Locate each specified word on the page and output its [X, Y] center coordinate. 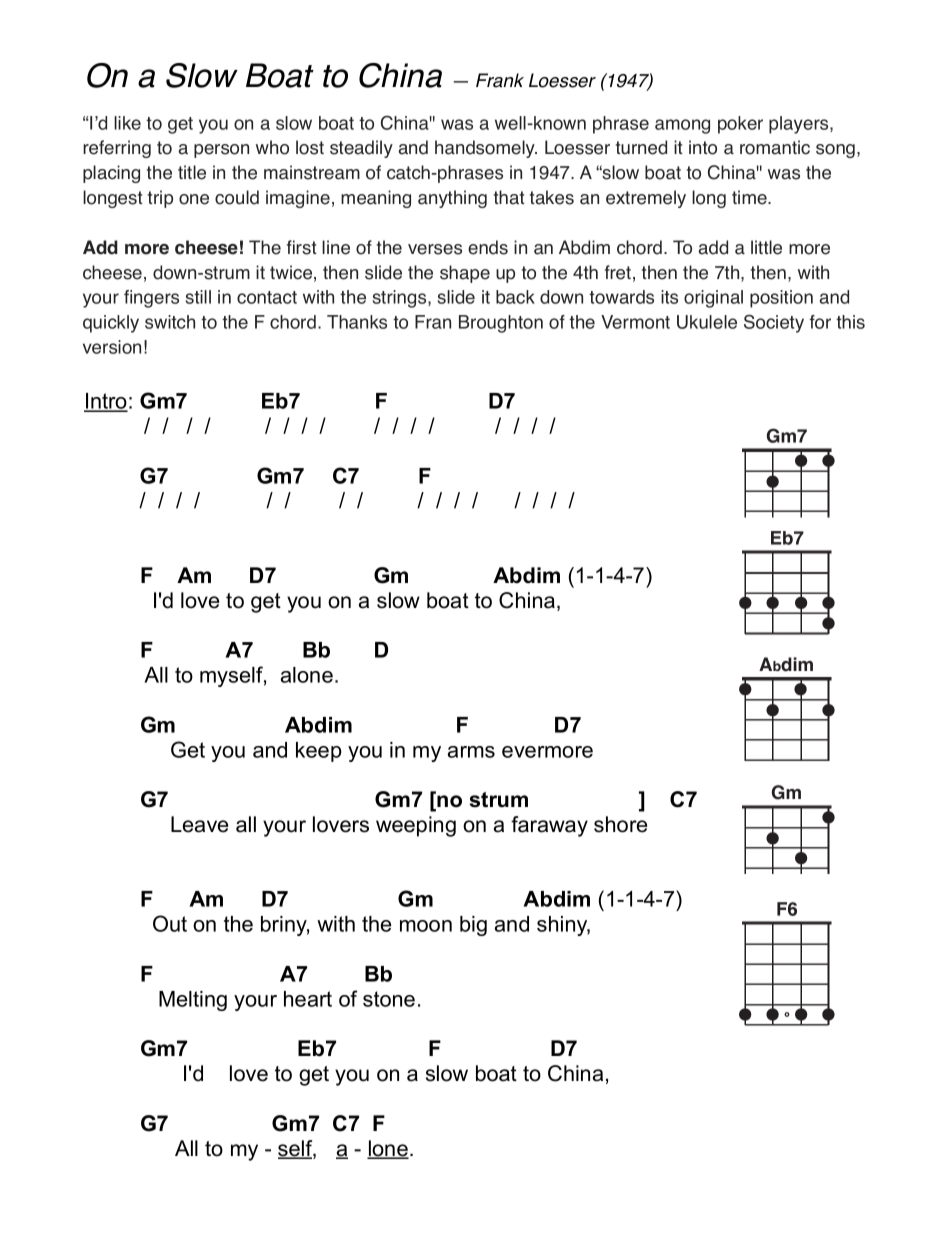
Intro [106, 402]
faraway [549, 826]
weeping [416, 826]
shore [620, 824]
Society [774, 324]
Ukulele [707, 322]
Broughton [501, 324]
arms [471, 752]
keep [319, 752]
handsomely [486, 149]
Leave [199, 824]
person [221, 151]
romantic [775, 147]
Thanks [357, 322]
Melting [193, 1001]
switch [170, 322]
